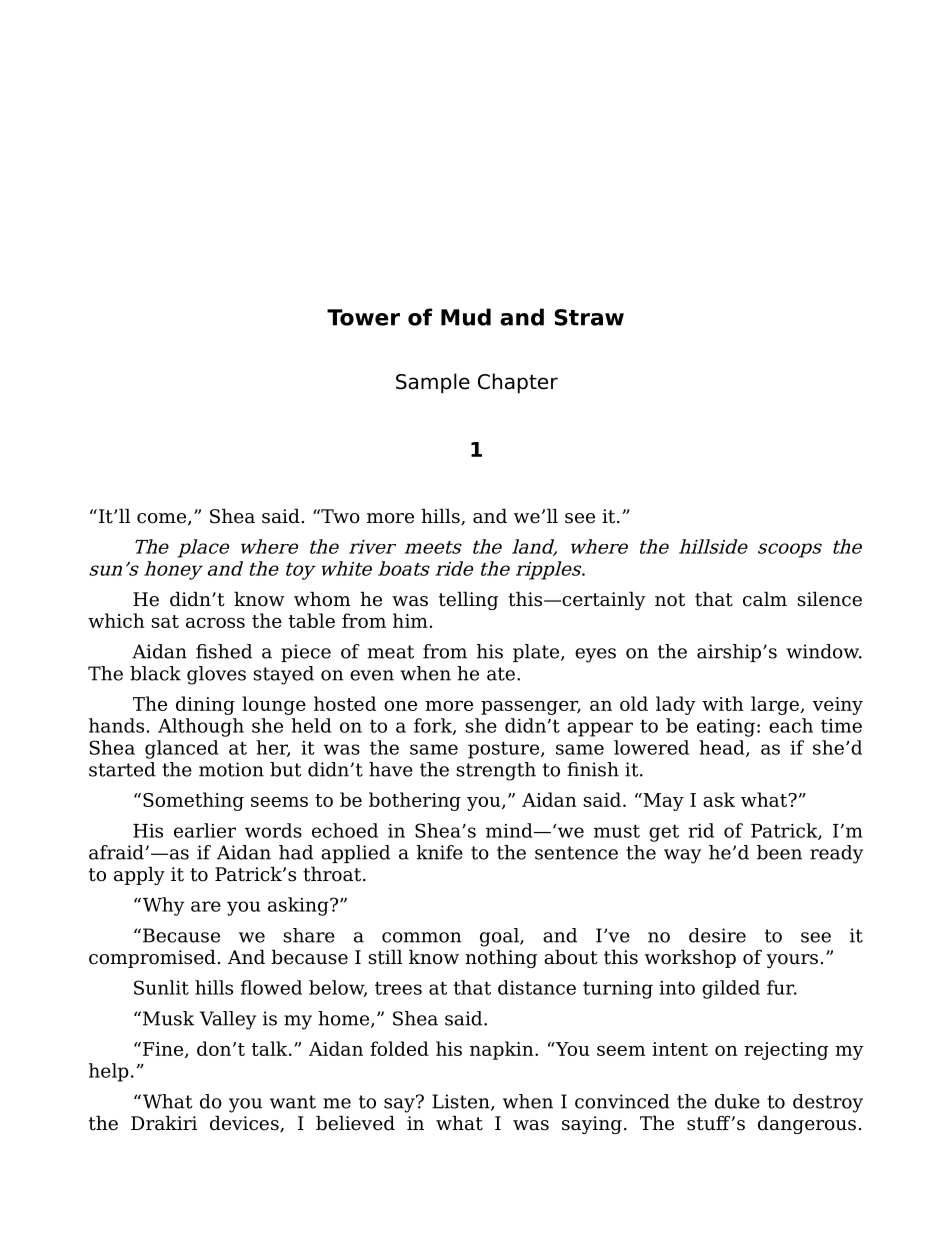 The height and width of the screenshot is (1233, 952). I want to click on May, so click(662, 802).
